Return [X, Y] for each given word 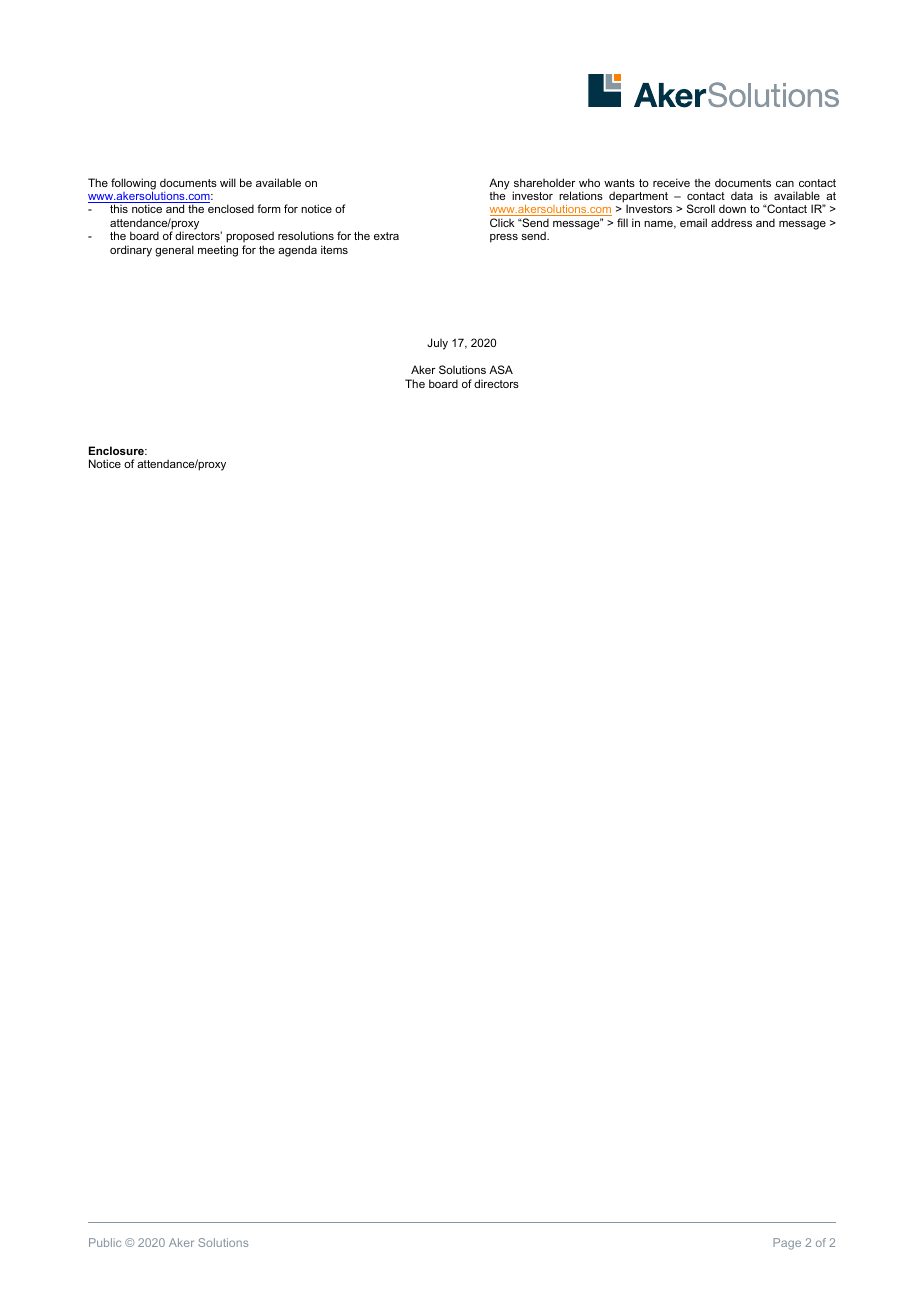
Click [502, 222]
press [504, 238]
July [437, 344]
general [174, 251]
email [693, 222]
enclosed [231, 208]
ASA [501, 369]
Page [787, 1244]
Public [105, 1242]
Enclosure [117, 450]
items [334, 249]
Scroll [701, 208]
